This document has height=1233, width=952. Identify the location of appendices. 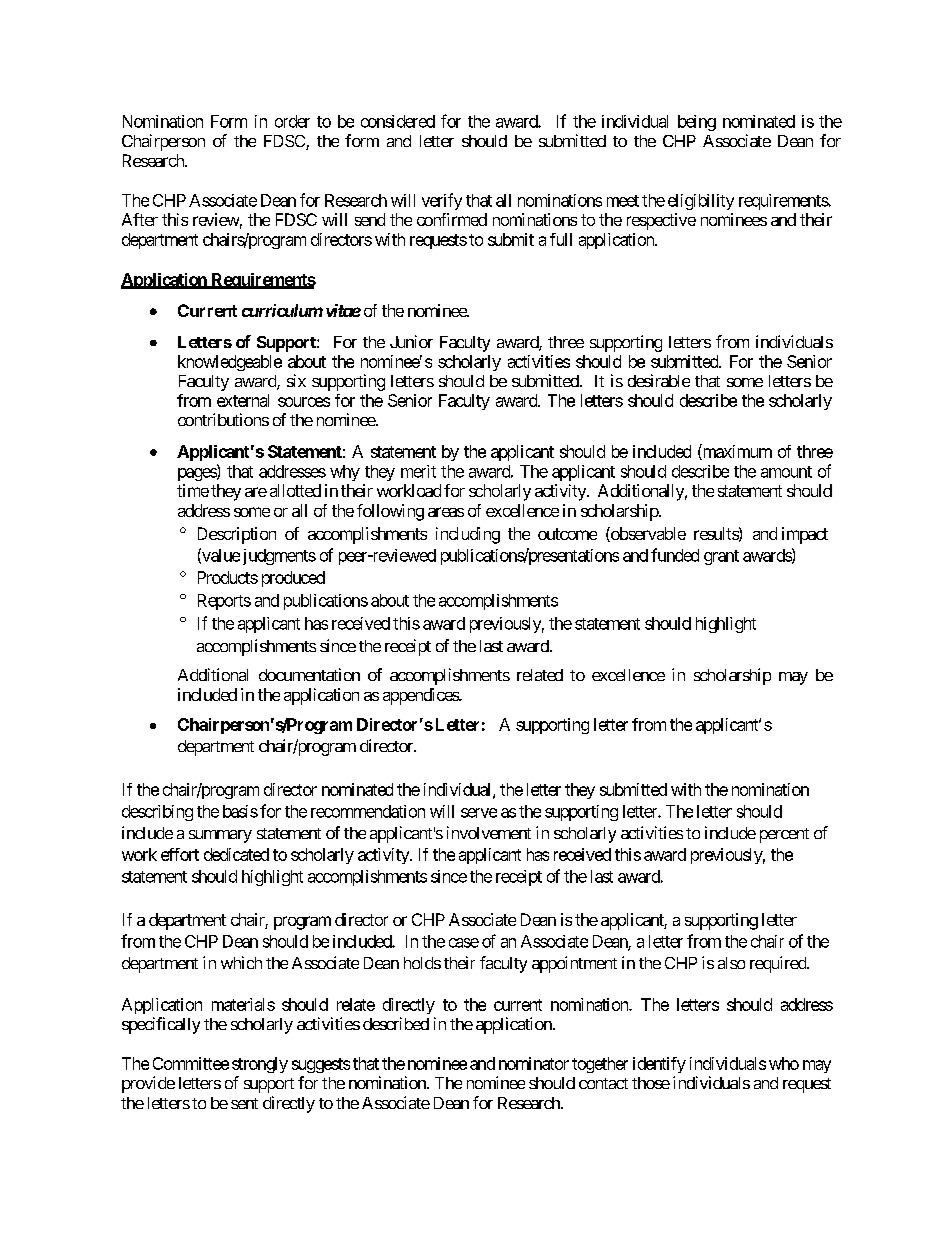
(421, 696).
